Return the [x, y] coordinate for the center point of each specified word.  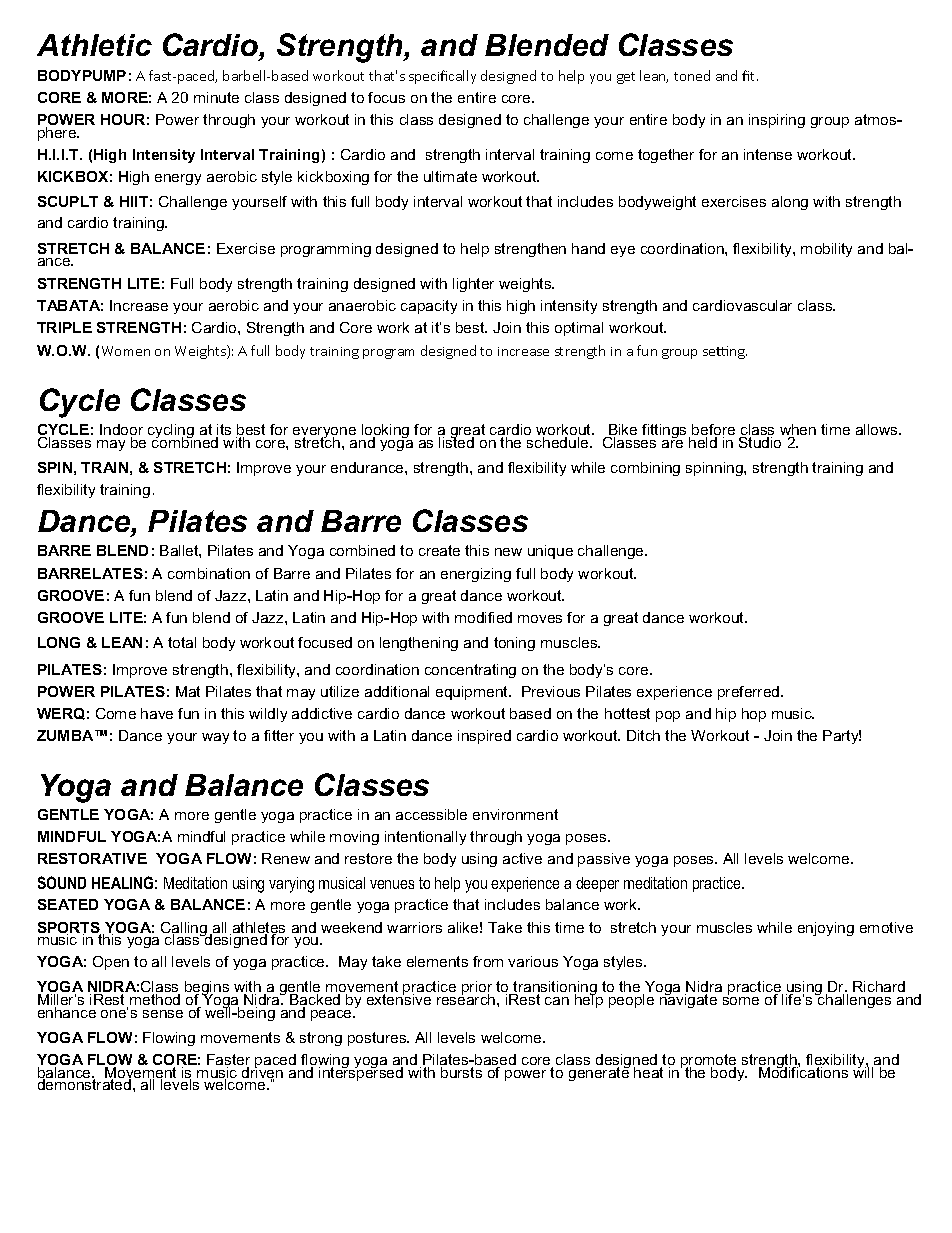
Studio [760, 442]
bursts [461, 1072]
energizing [476, 575]
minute [216, 97]
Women [126, 351]
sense [163, 1014]
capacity [429, 307]
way [215, 738]
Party [842, 737]
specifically [442, 77]
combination [209, 573]
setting [725, 352]
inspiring [777, 121]
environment [515, 814]
